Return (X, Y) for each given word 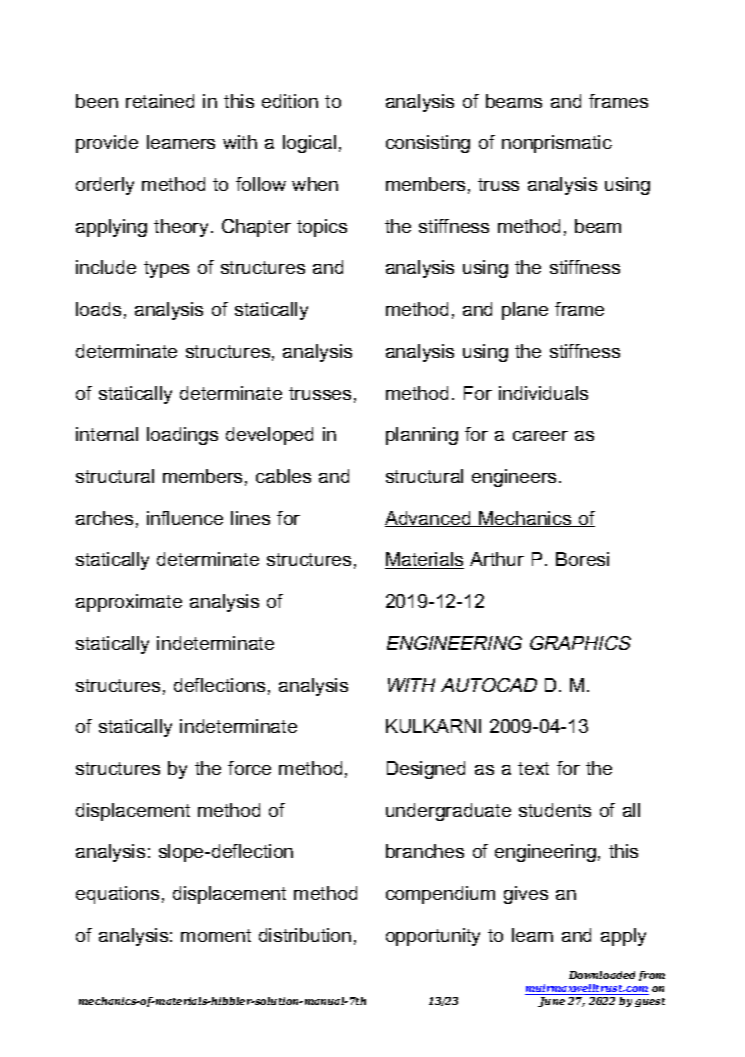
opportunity (433, 937)
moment (216, 935)
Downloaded (602, 975)
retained (160, 101)
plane (525, 311)
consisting (428, 144)
